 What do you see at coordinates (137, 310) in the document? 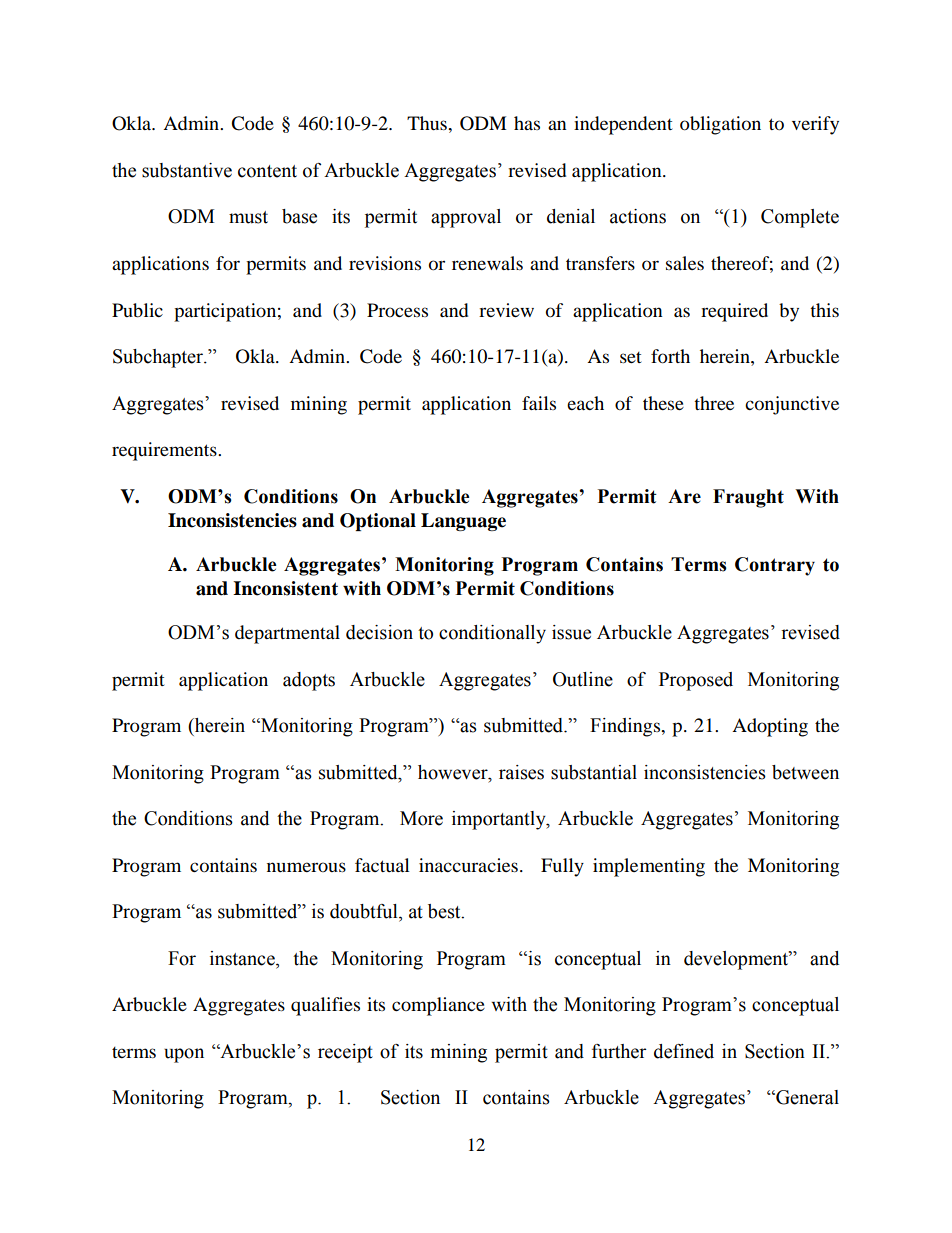
I see `Public` at bounding box center [137, 310].
